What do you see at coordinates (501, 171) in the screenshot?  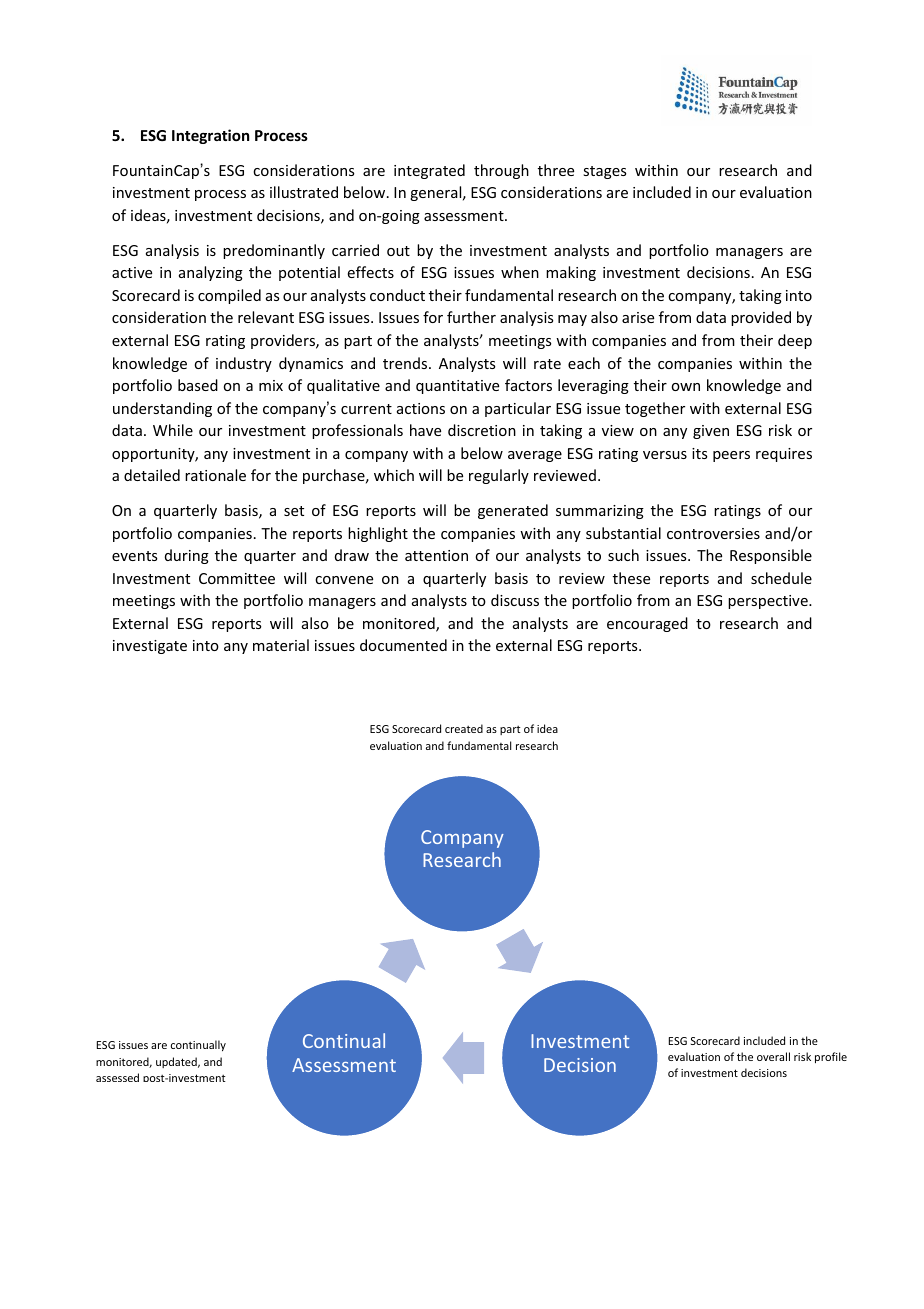 I see `through` at bounding box center [501, 171].
